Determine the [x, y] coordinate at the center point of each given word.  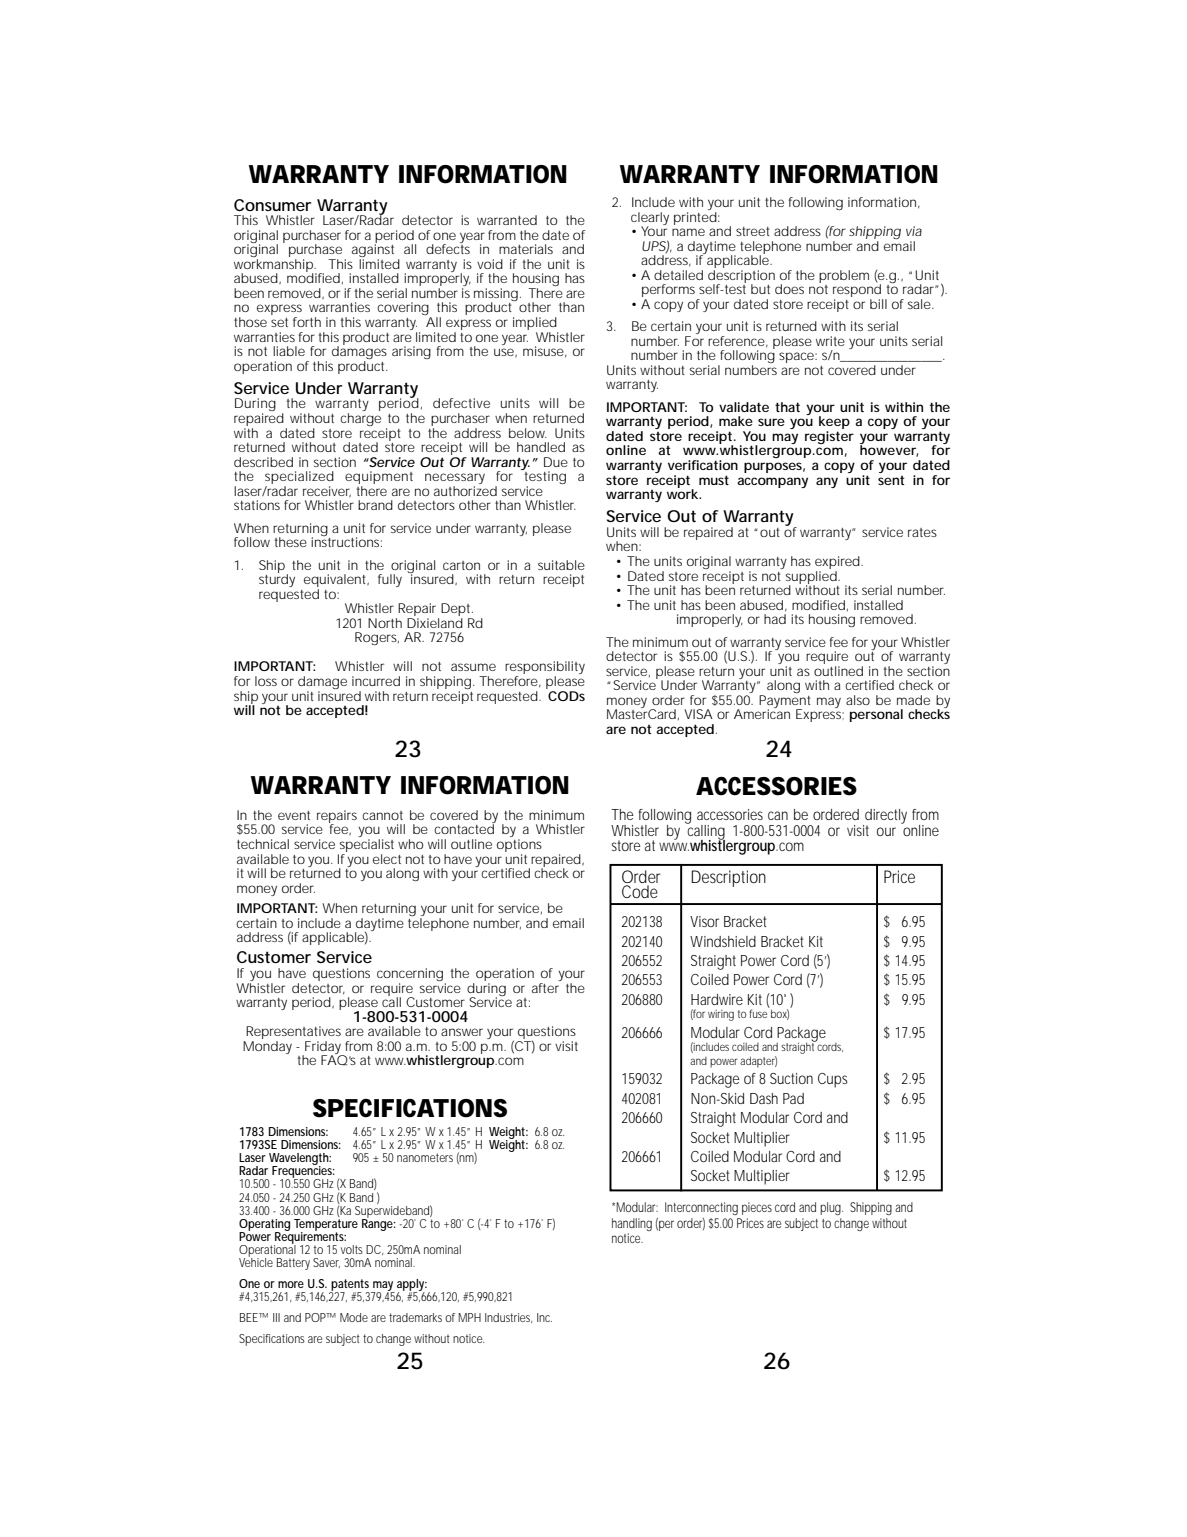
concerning [411, 976]
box [780, 1013]
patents [351, 1286]
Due [556, 462]
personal [876, 715]
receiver [327, 491]
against [375, 251]
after [547, 986]
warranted [507, 220]
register [829, 437]
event [294, 815]
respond [858, 292]
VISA [698, 714]
